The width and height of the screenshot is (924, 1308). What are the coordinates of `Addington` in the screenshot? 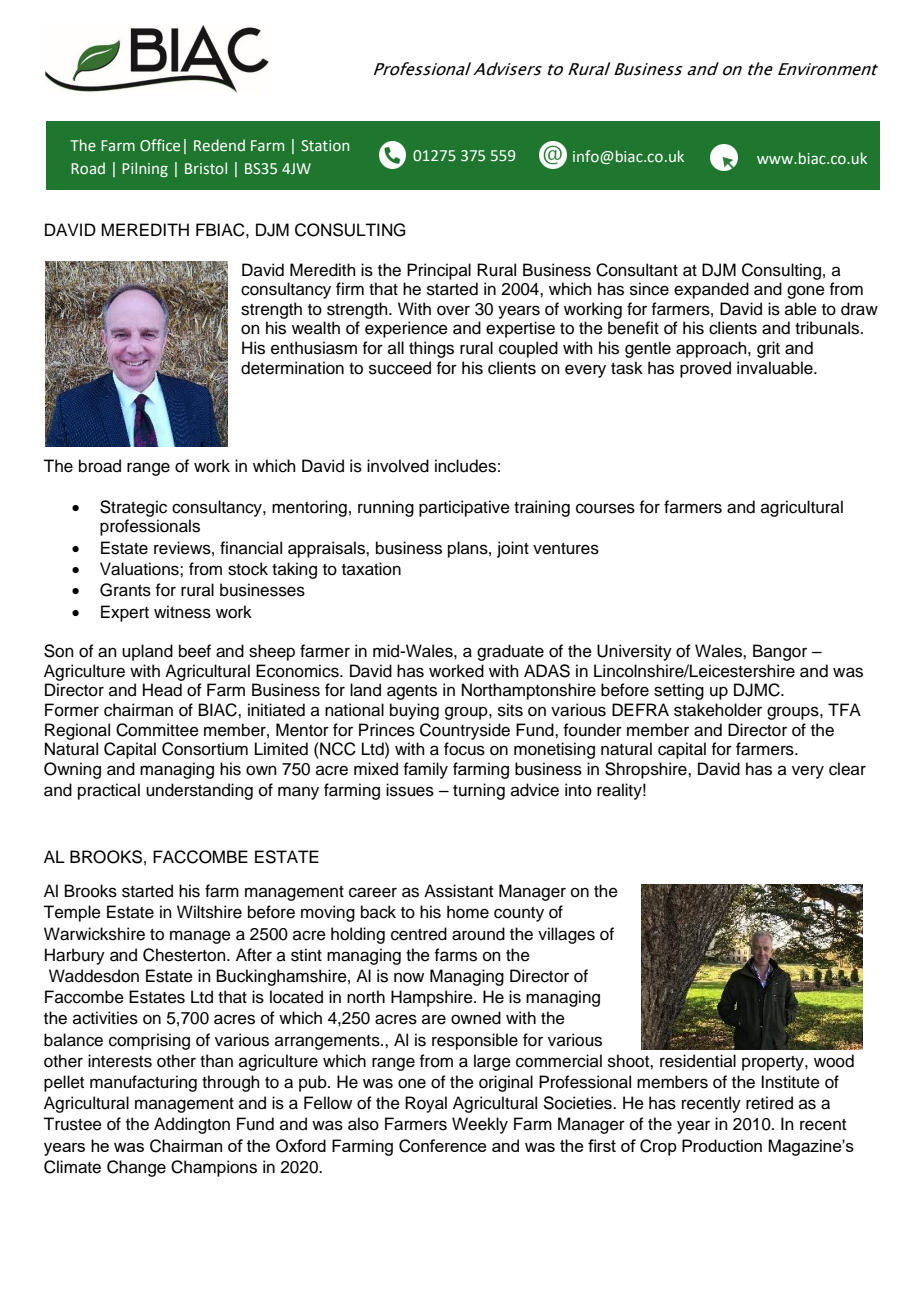 It's located at (192, 1125).
